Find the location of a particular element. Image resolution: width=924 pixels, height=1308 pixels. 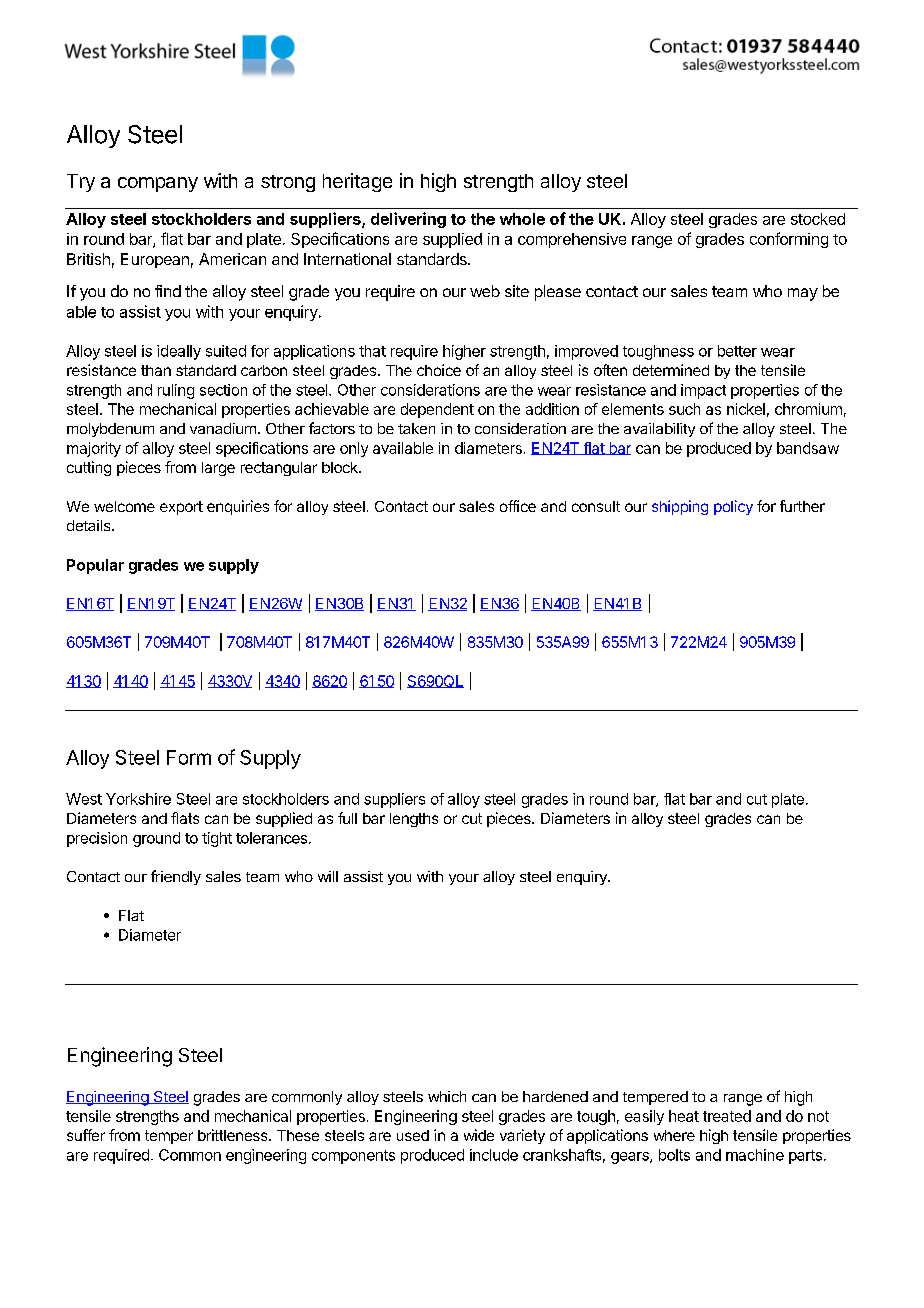

wide is located at coordinates (479, 1135).
